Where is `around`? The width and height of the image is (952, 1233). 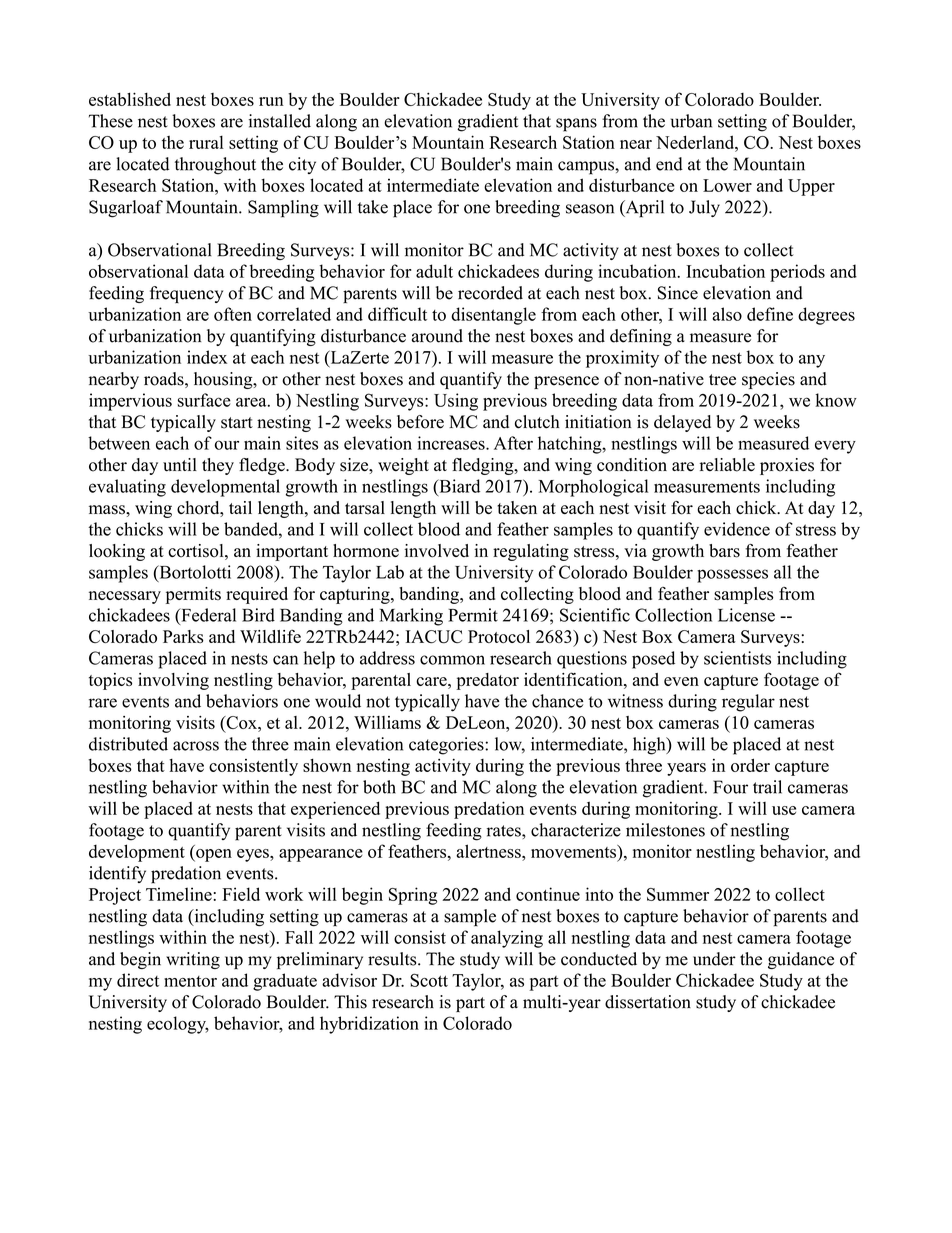
around is located at coordinates (437, 336).
